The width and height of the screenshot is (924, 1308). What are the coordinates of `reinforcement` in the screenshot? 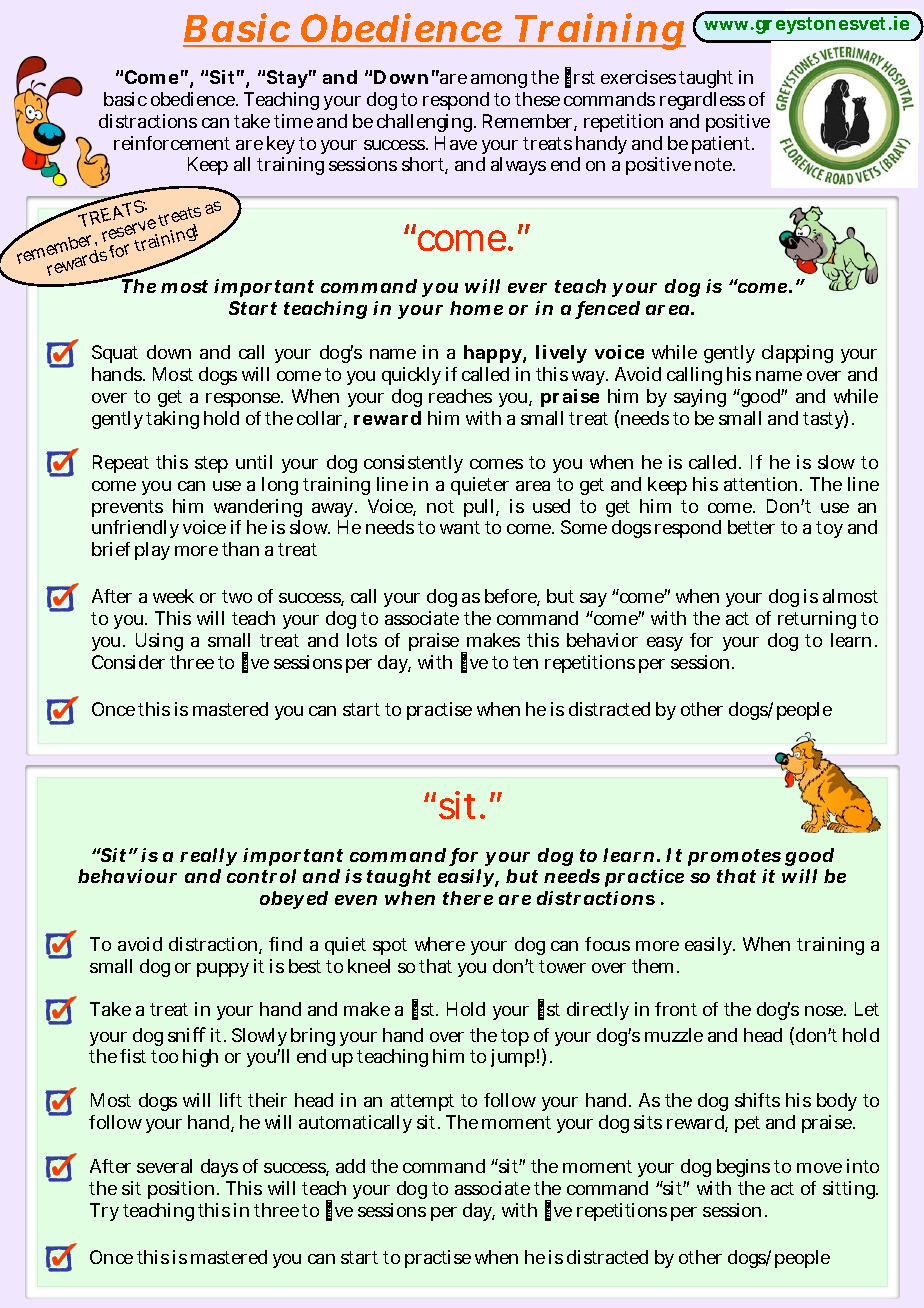 It's located at (172, 143).
